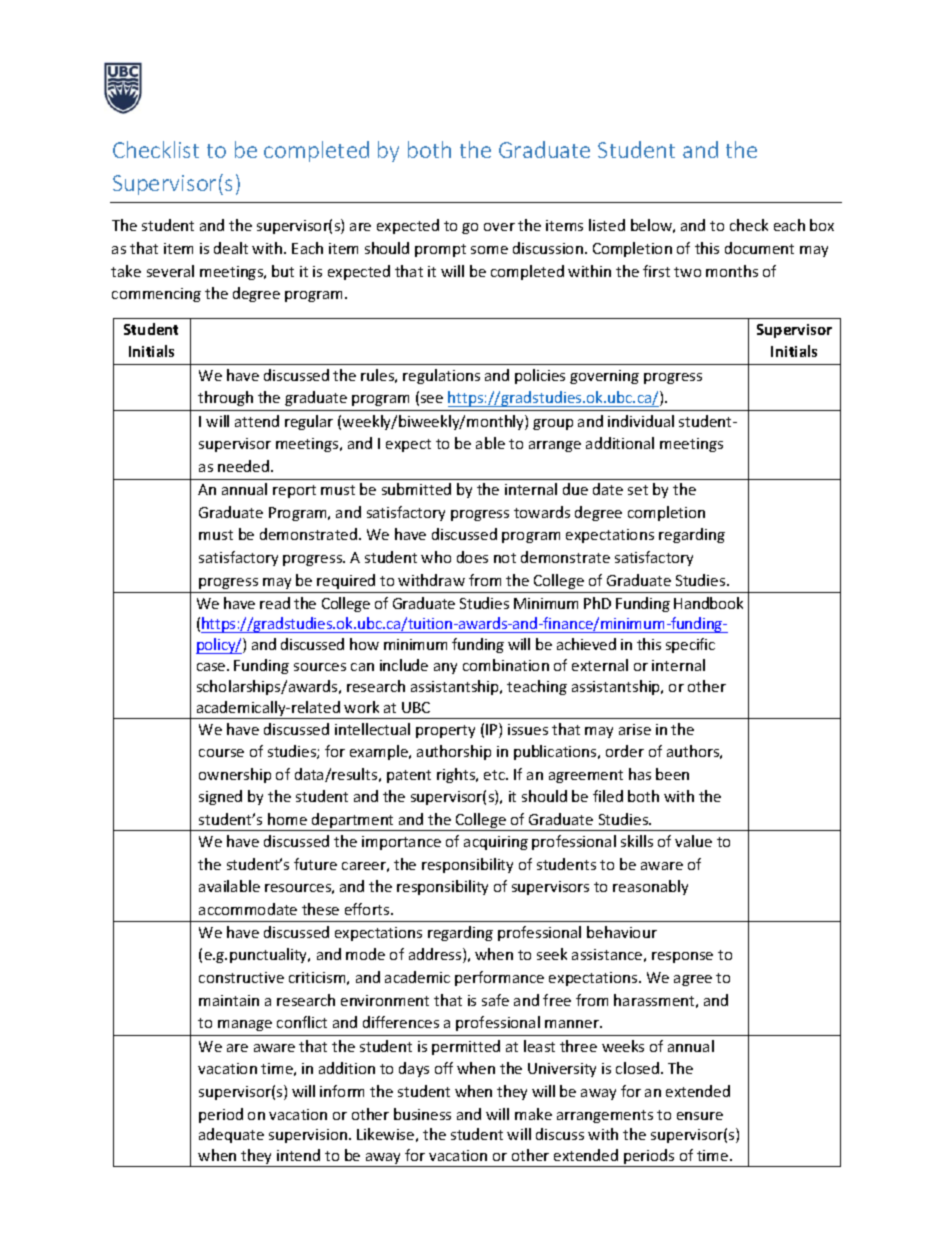  I want to click on constructive, so click(241, 977).
